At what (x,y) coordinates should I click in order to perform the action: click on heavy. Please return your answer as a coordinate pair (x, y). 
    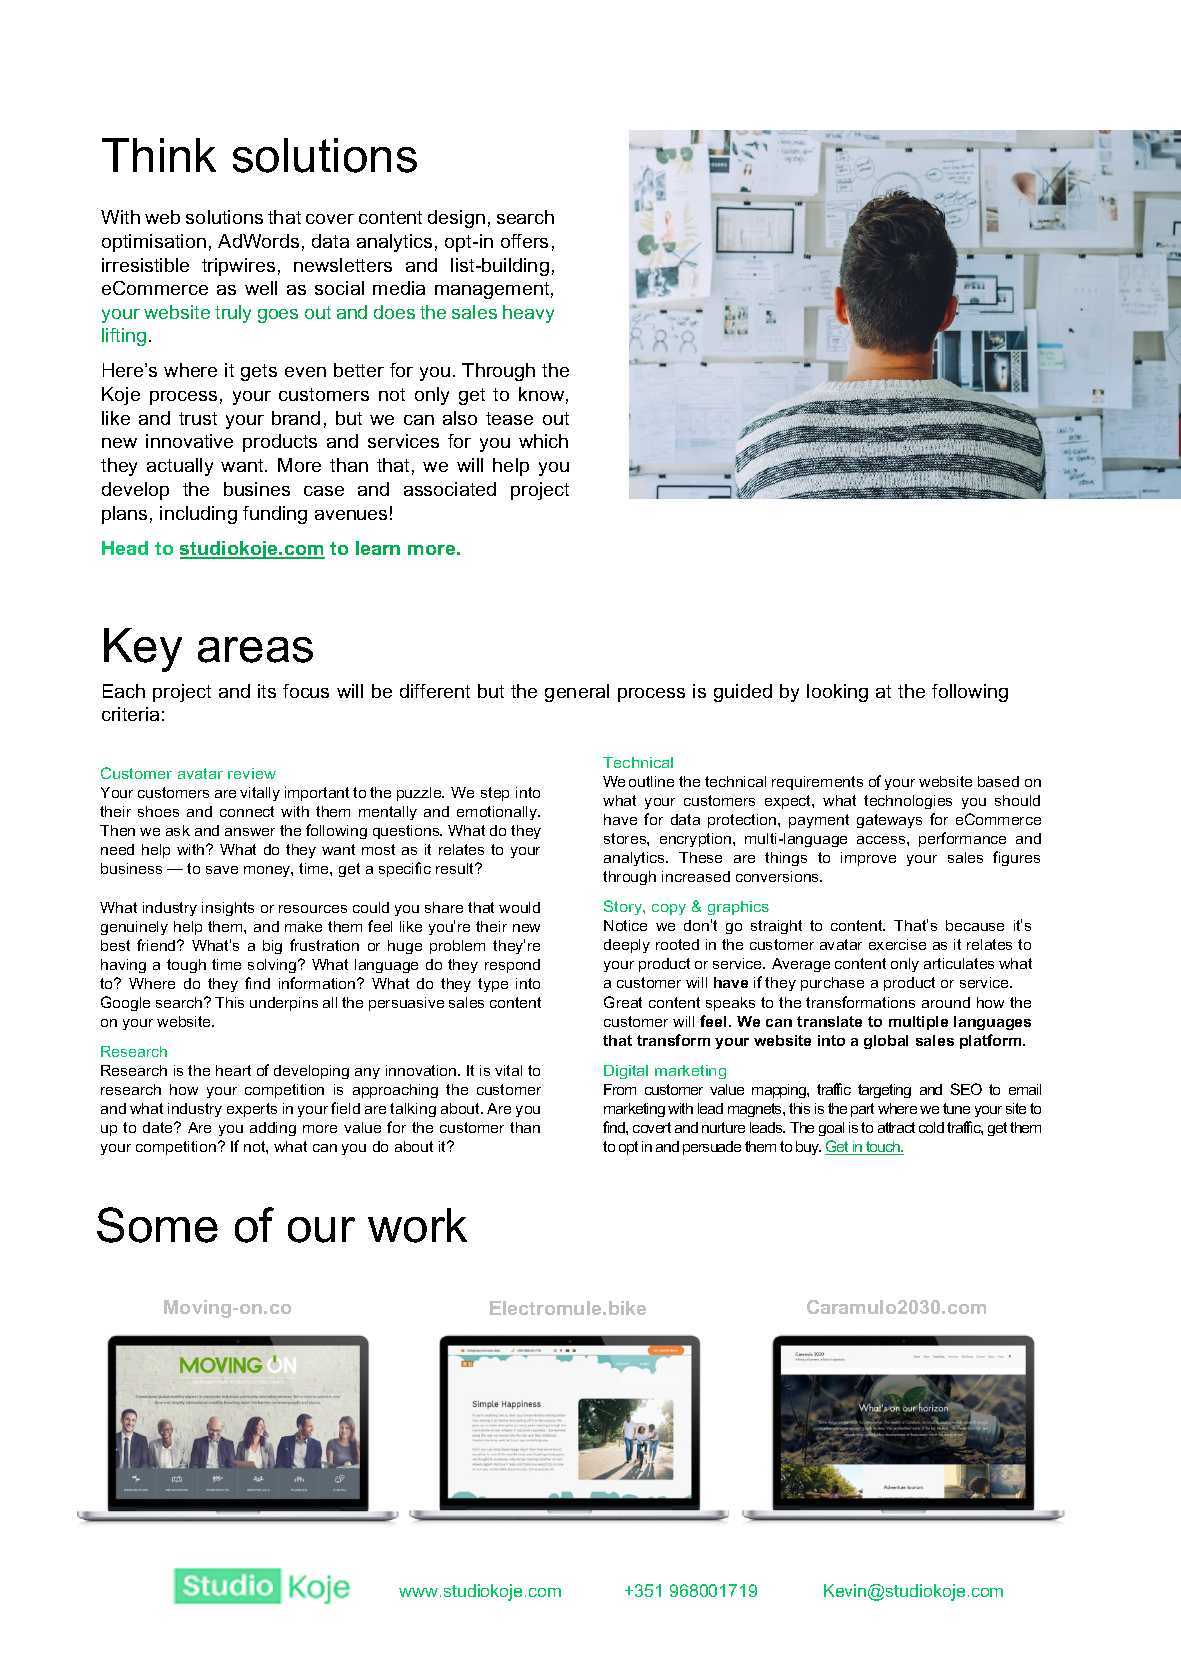
    Looking at the image, I should click on (528, 314).
